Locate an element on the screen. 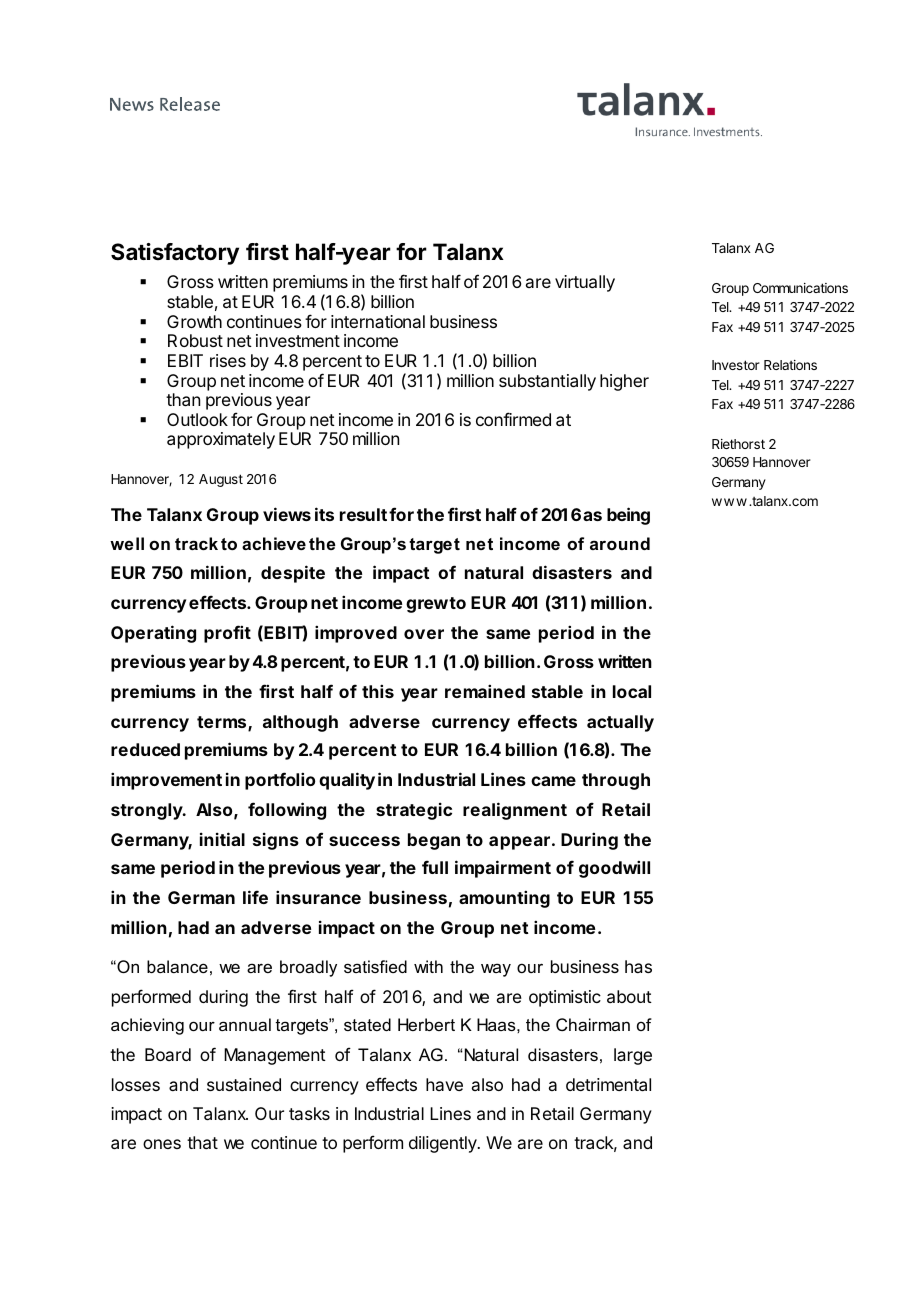  international is located at coordinates (378, 321).
